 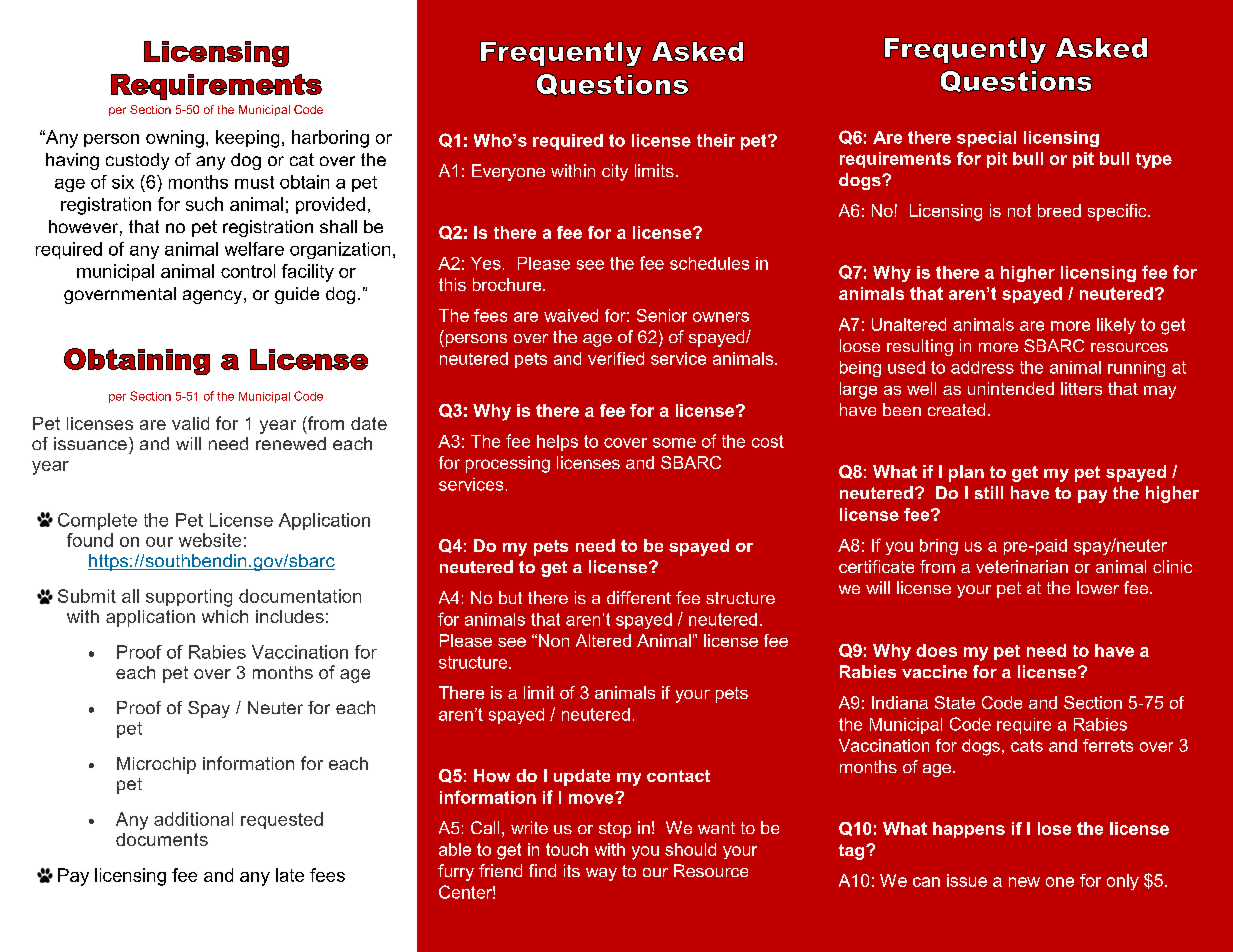 What do you see at coordinates (508, 464) in the screenshot?
I see `processing` at bounding box center [508, 464].
